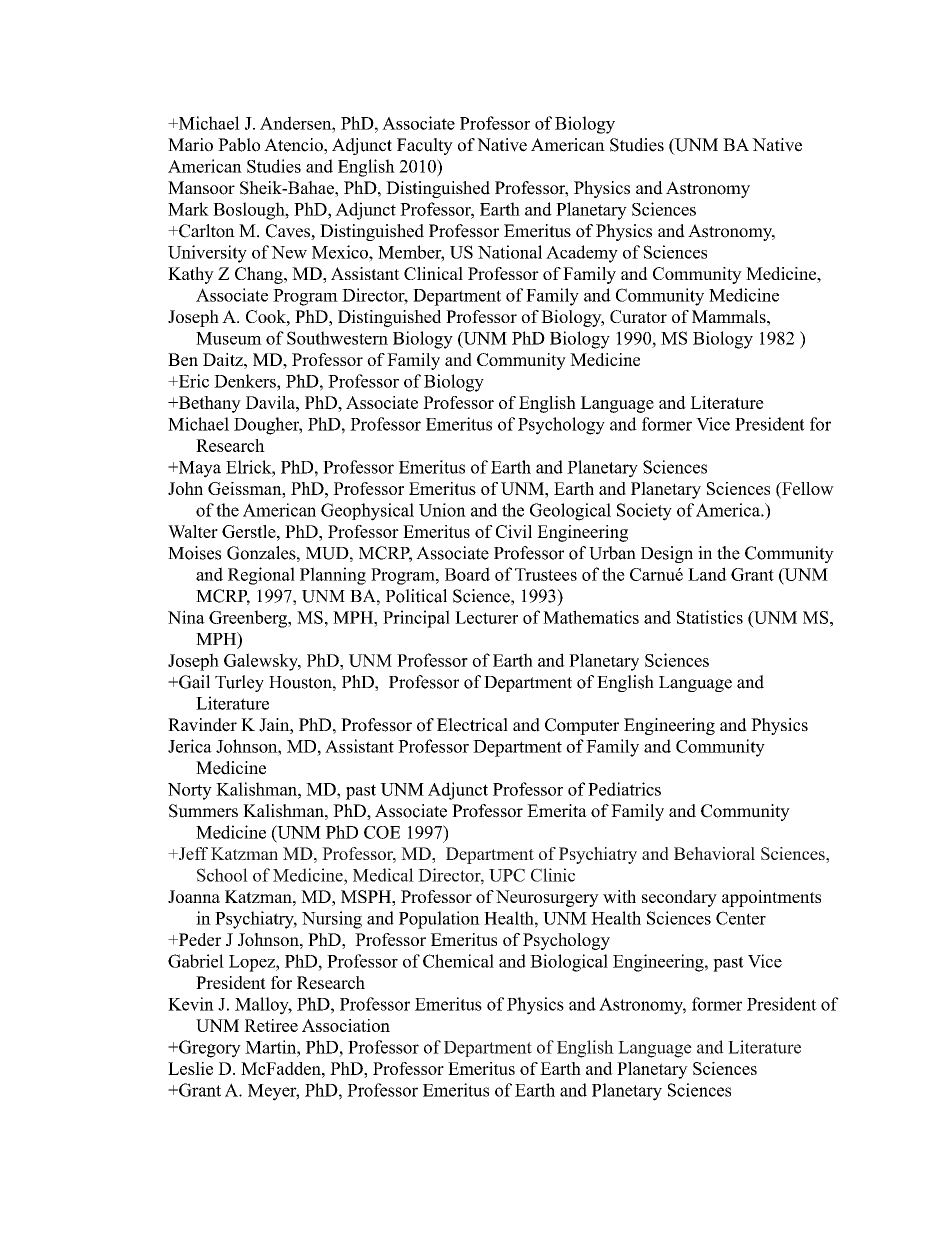 The width and height of the document is (952, 1233). What do you see at coordinates (239, 683) in the document?
I see `Turley` at bounding box center [239, 683].
